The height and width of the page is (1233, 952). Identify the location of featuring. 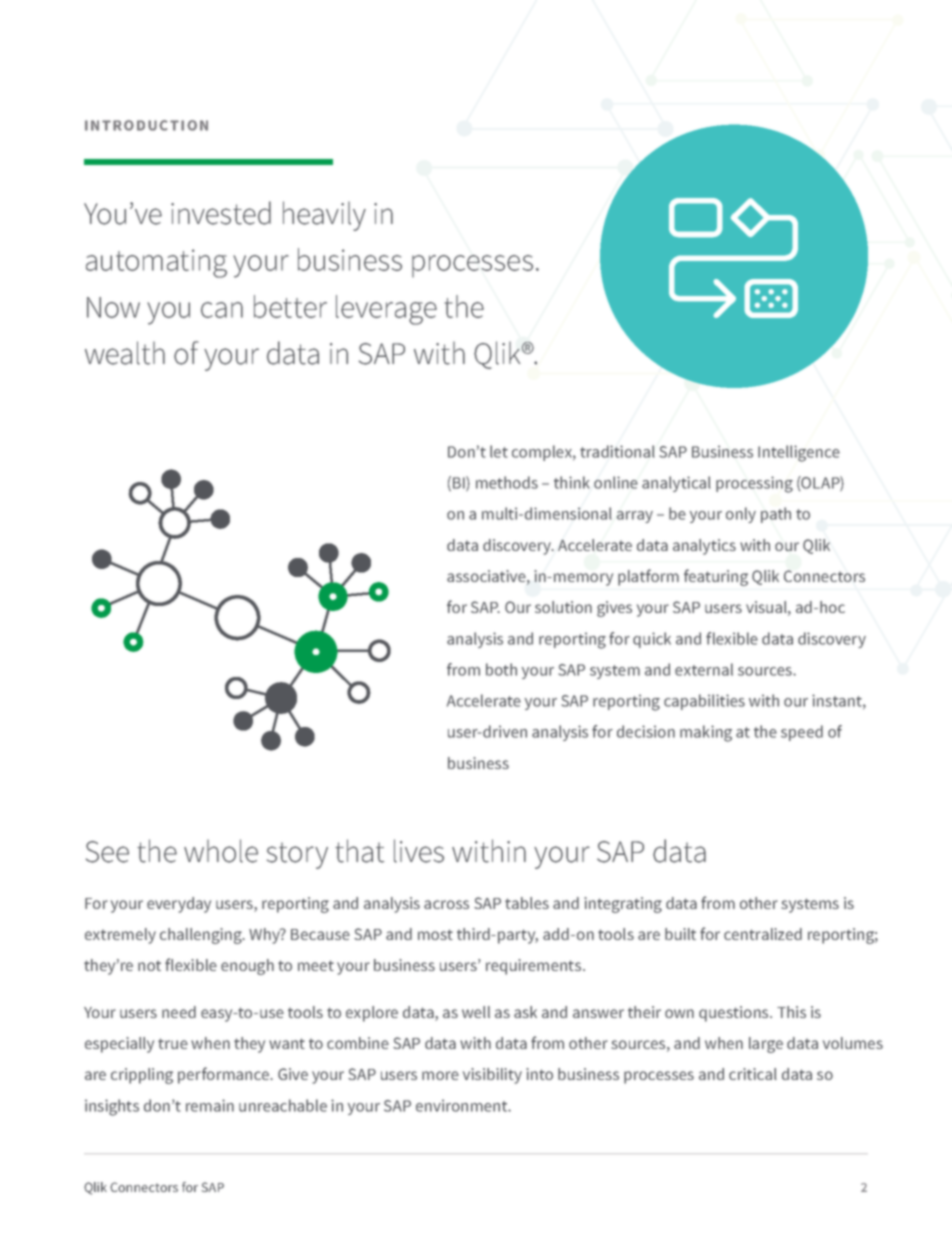
(716, 577).
